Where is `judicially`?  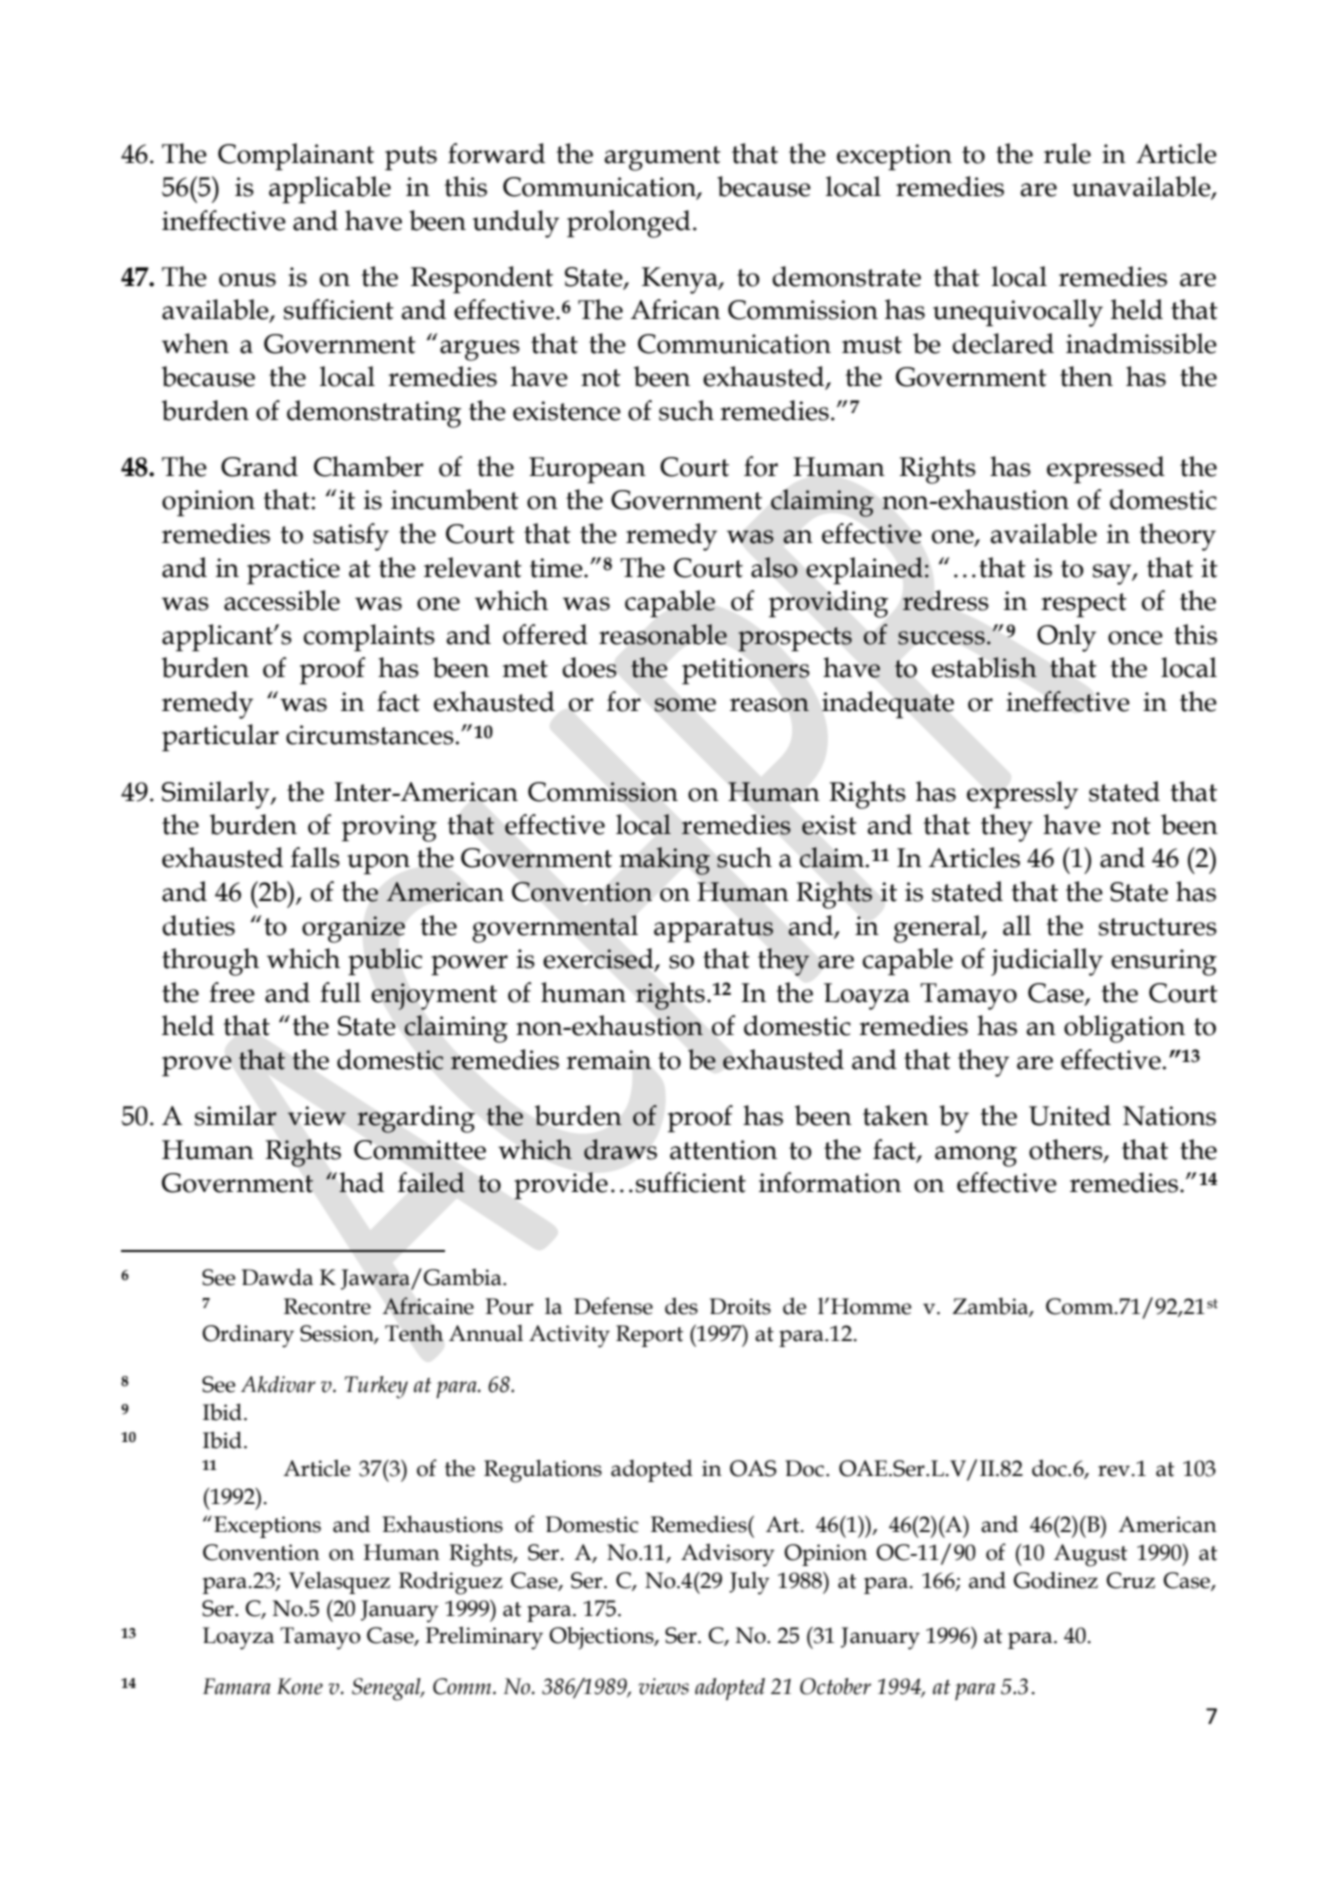
judicially is located at coordinates (1047, 962).
